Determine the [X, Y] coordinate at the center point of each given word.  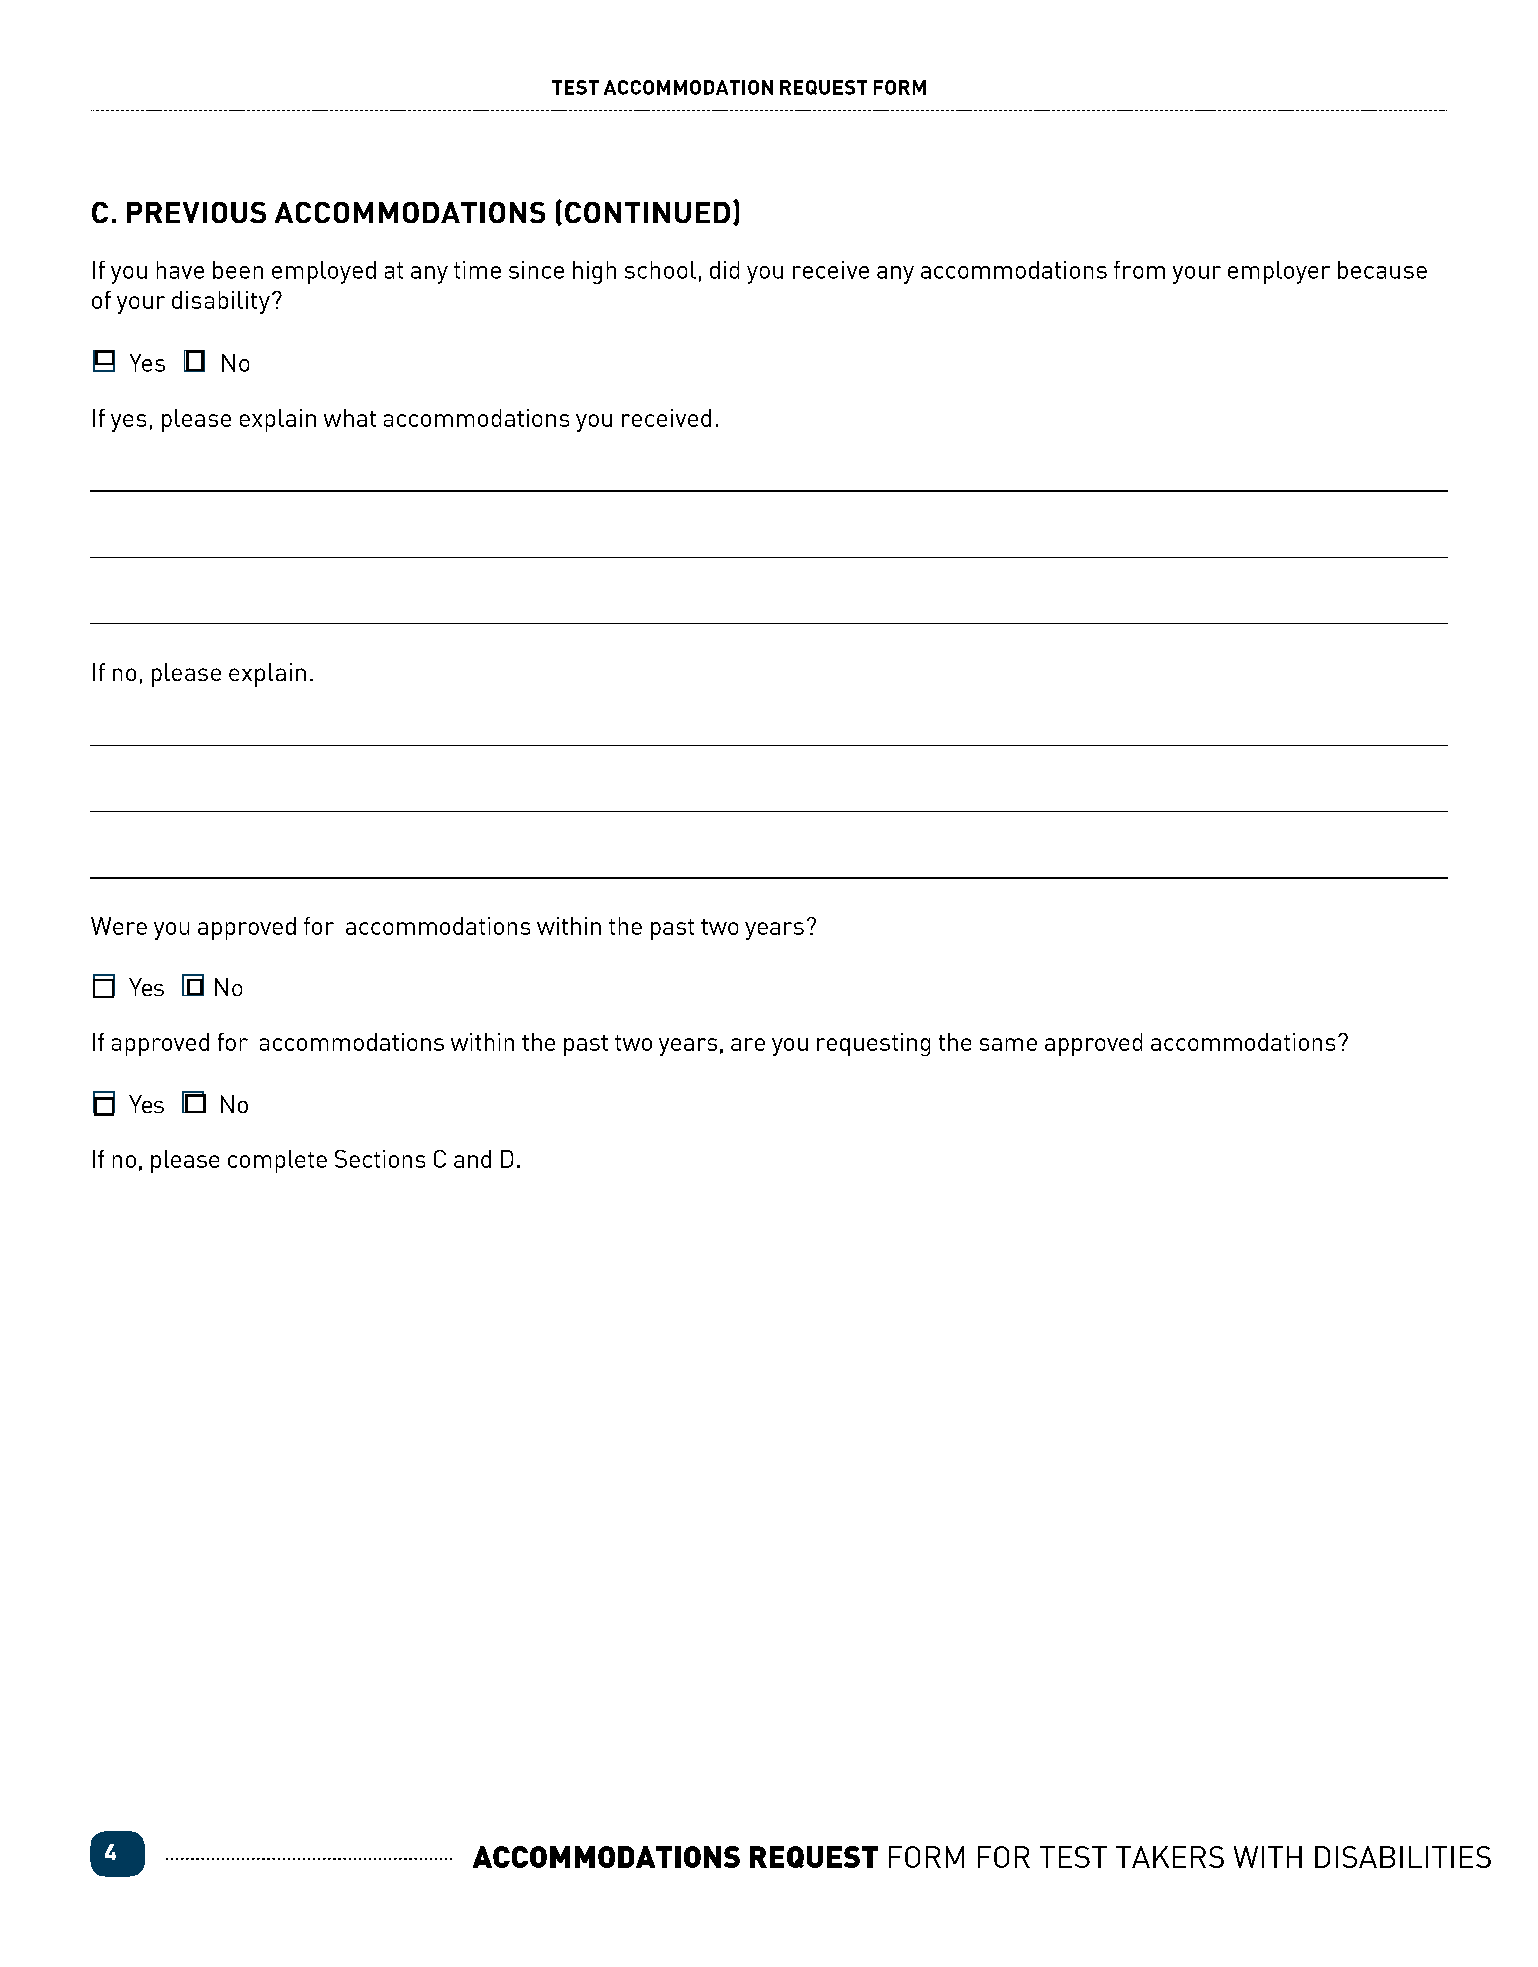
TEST [1073, 1857]
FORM [926, 1857]
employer [1279, 272]
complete [277, 1161]
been [238, 270]
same [1008, 1044]
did [724, 270]
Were [119, 926]
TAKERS [1170, 1857]
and [472, 1159]
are [748, 1044]
